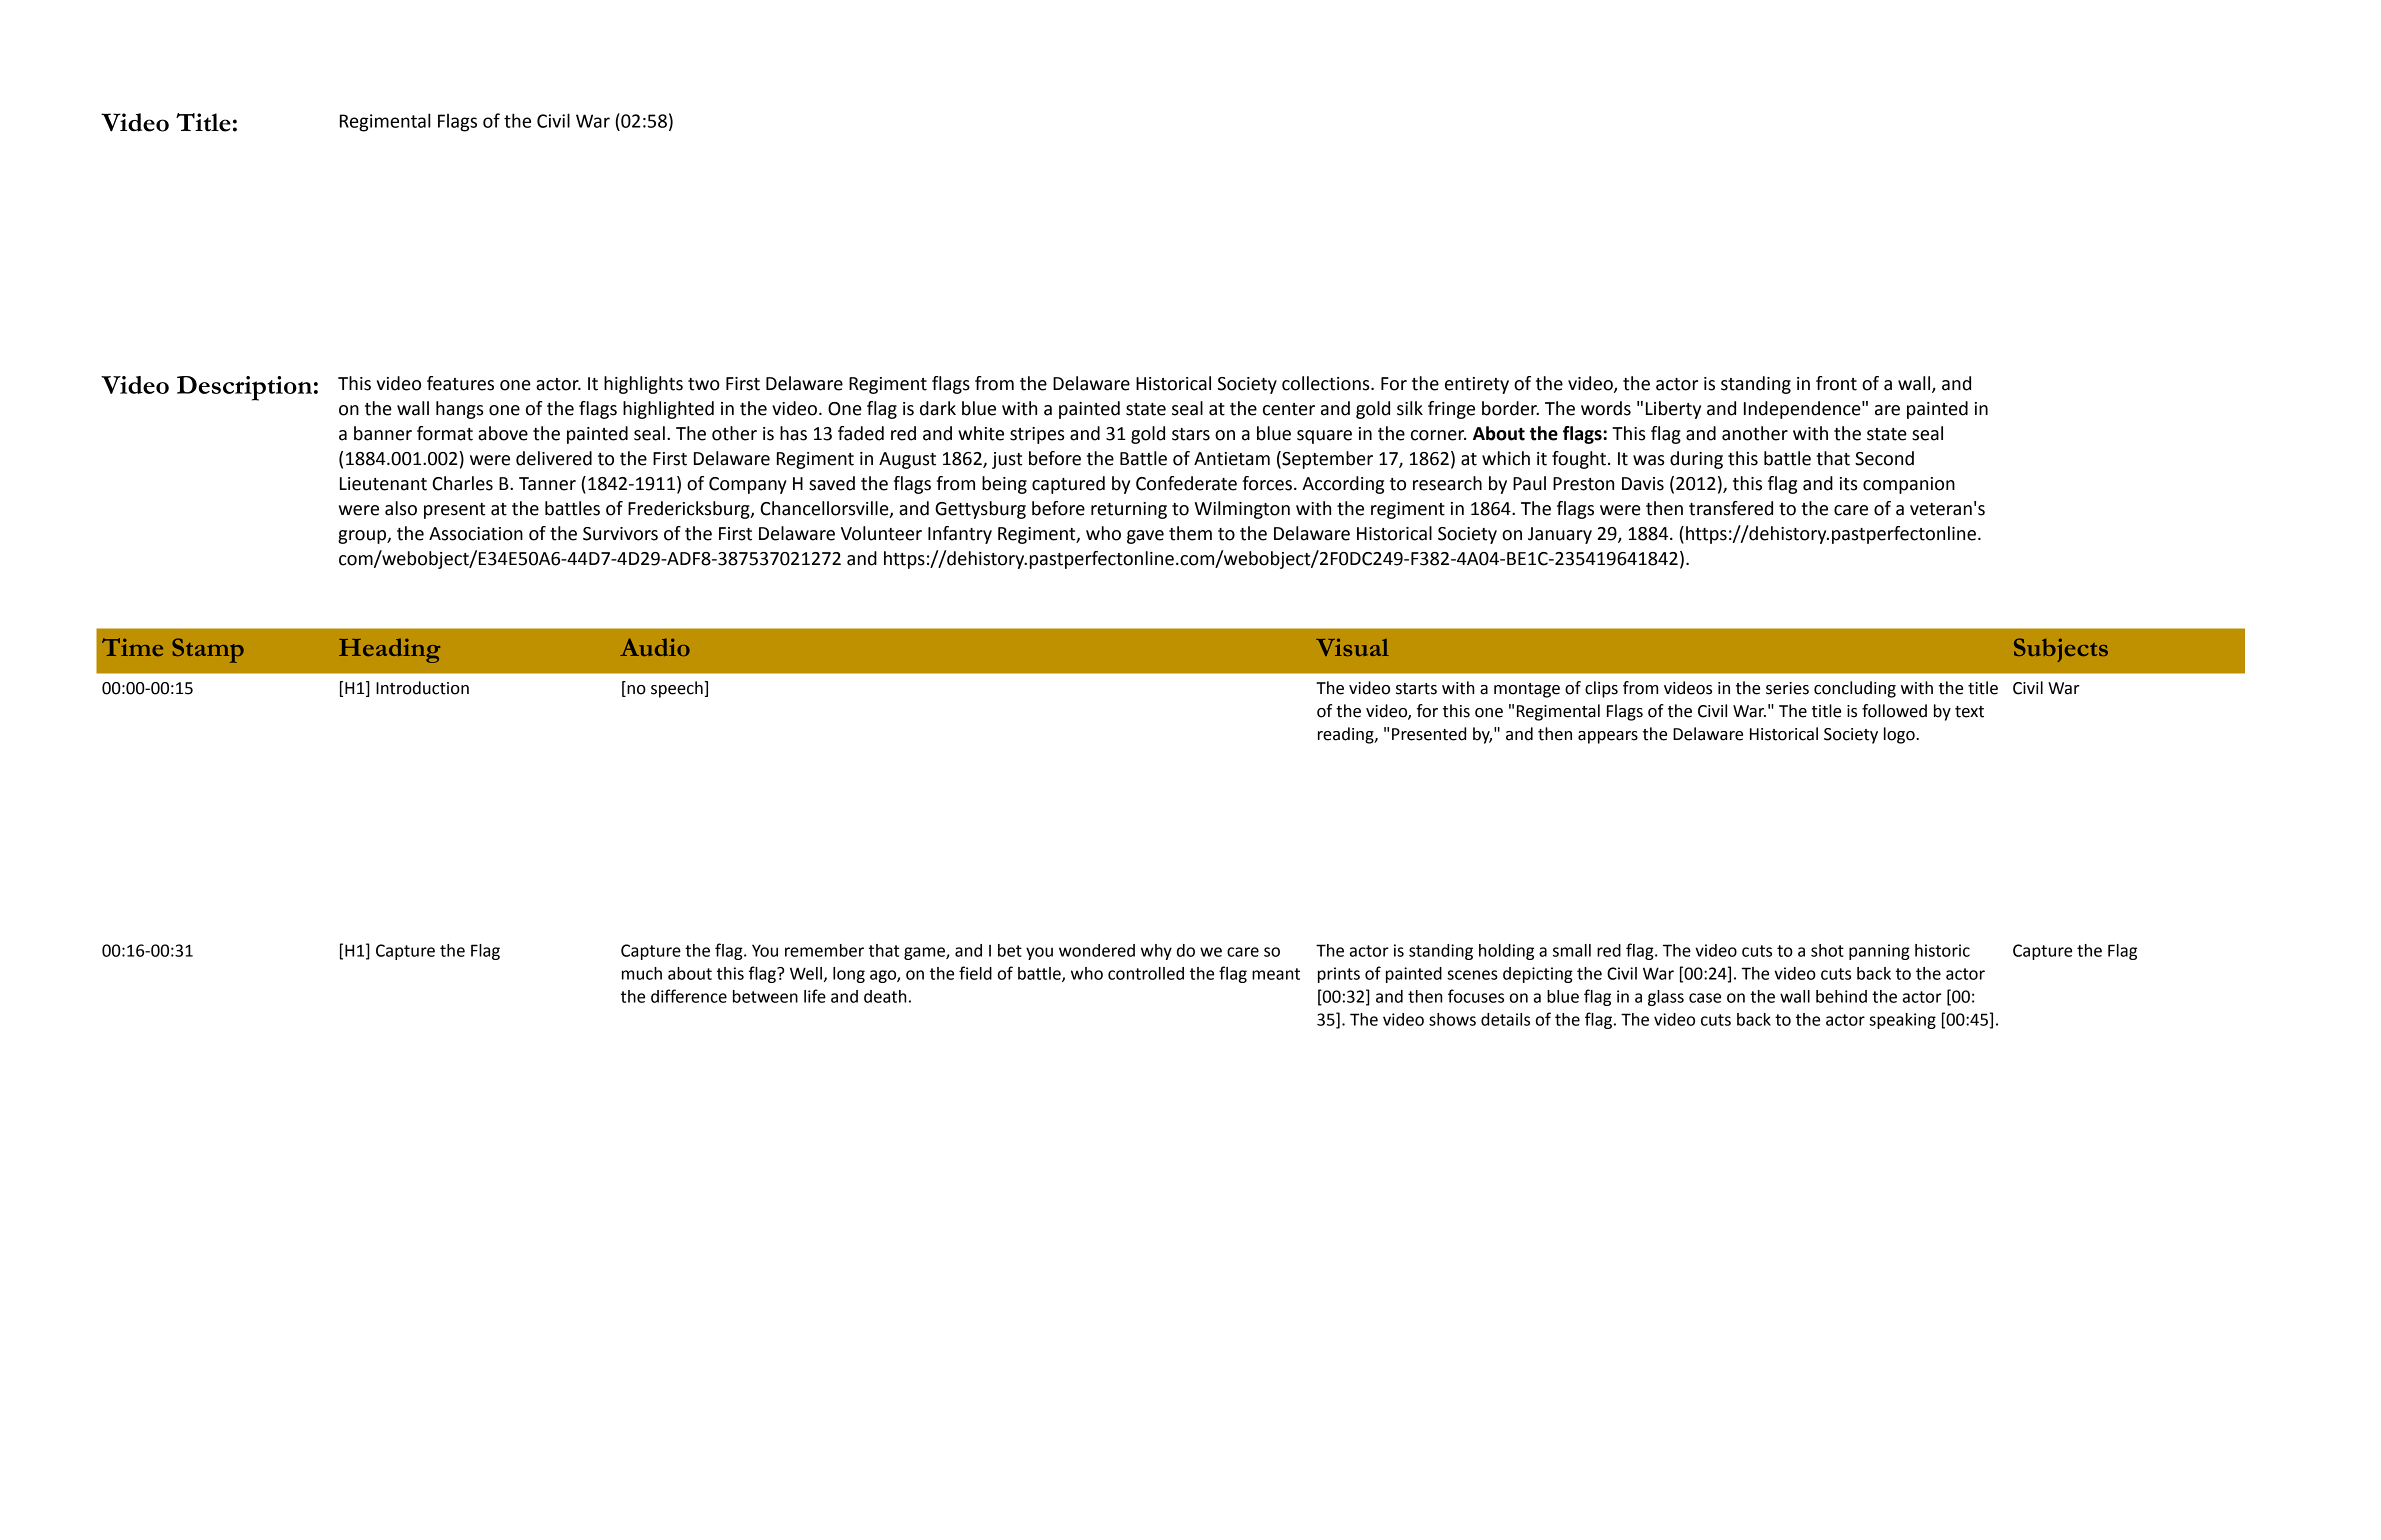 The height and width of the page is (1540, 2381). I want to click on concluding, so click(1855, 689).
